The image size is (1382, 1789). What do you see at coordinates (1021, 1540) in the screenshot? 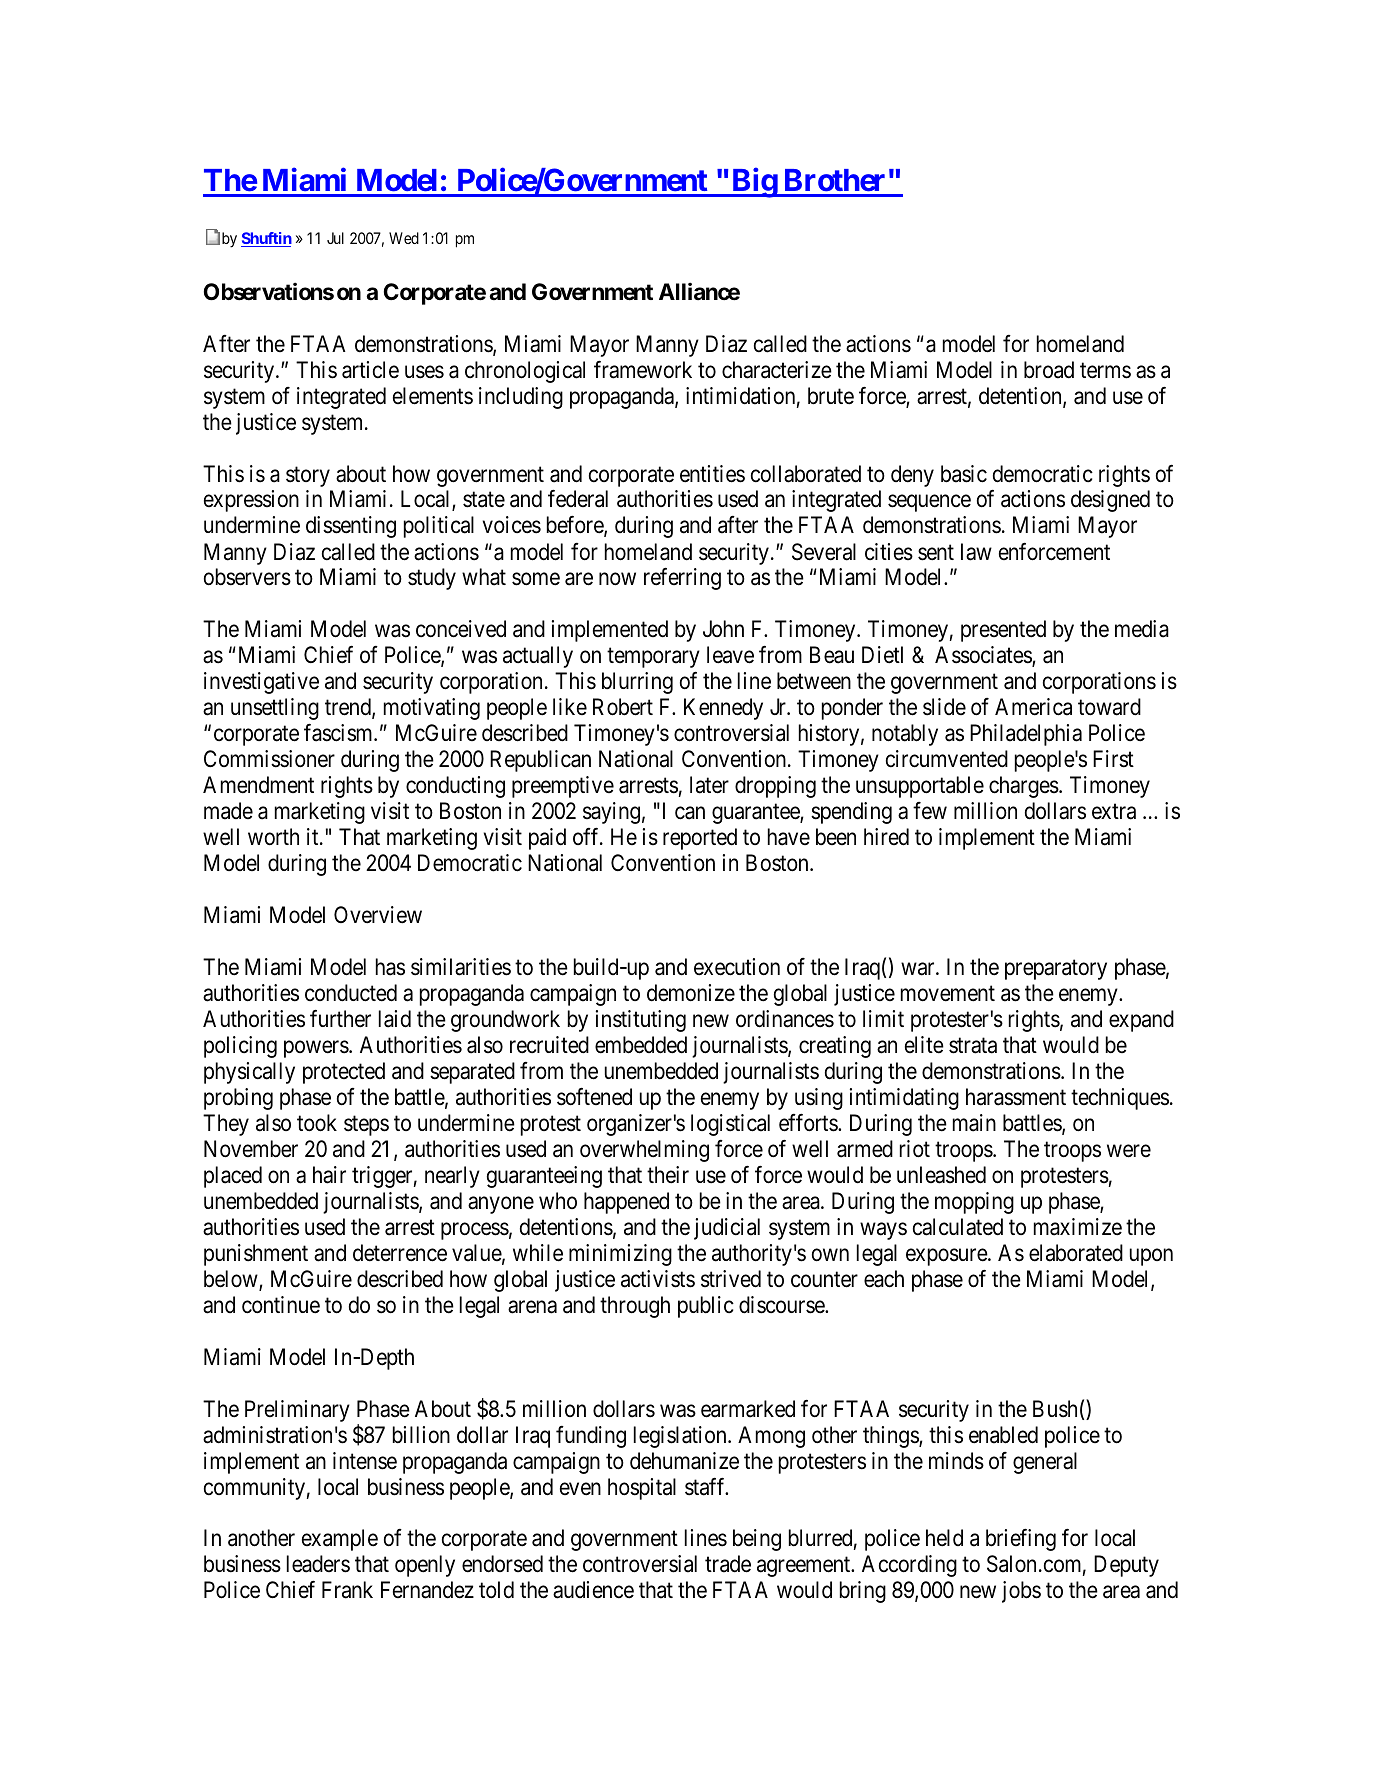
I see `briefing` at bounding box center [1021, 1540].
